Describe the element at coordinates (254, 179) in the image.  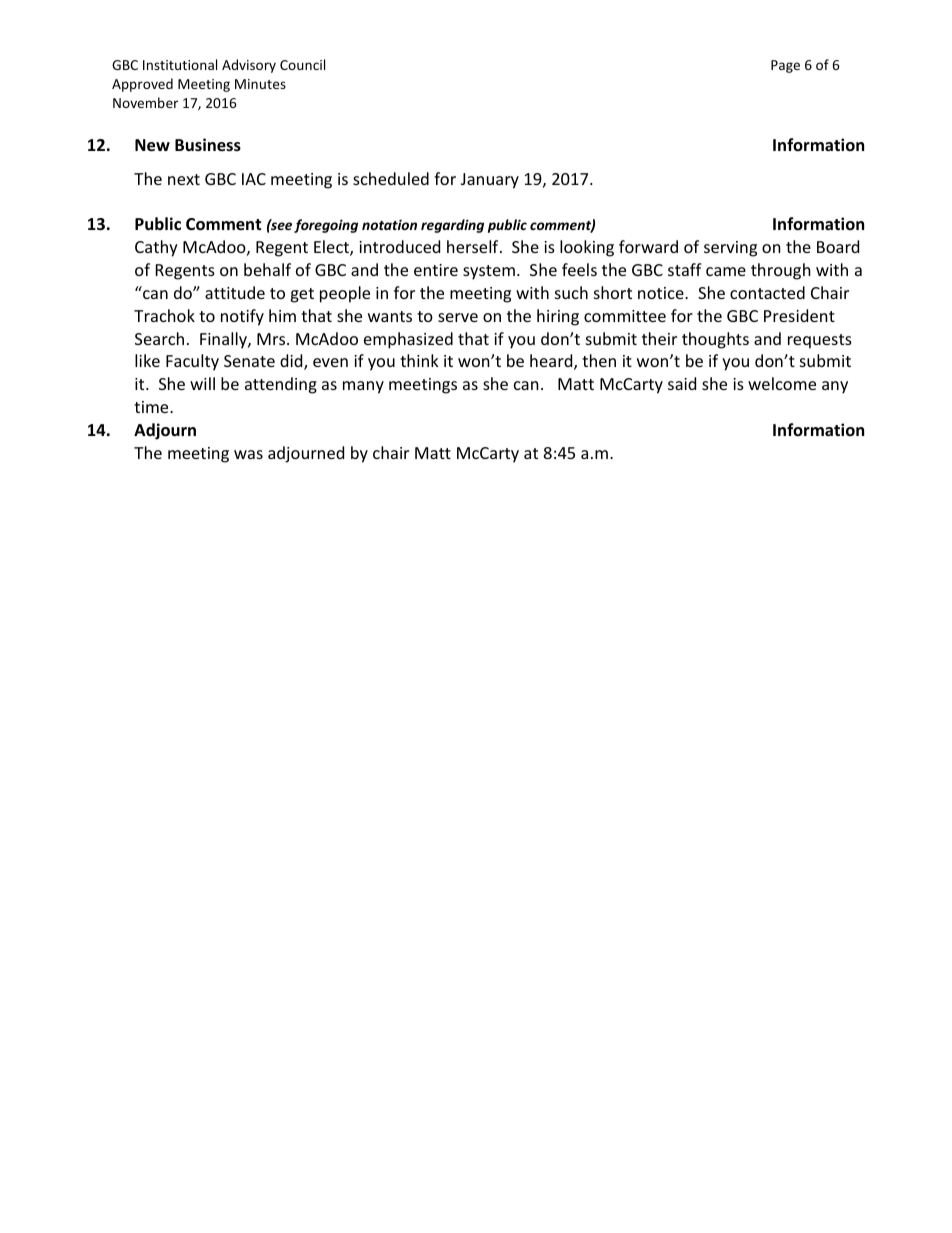
I see `IAC` at that location.
